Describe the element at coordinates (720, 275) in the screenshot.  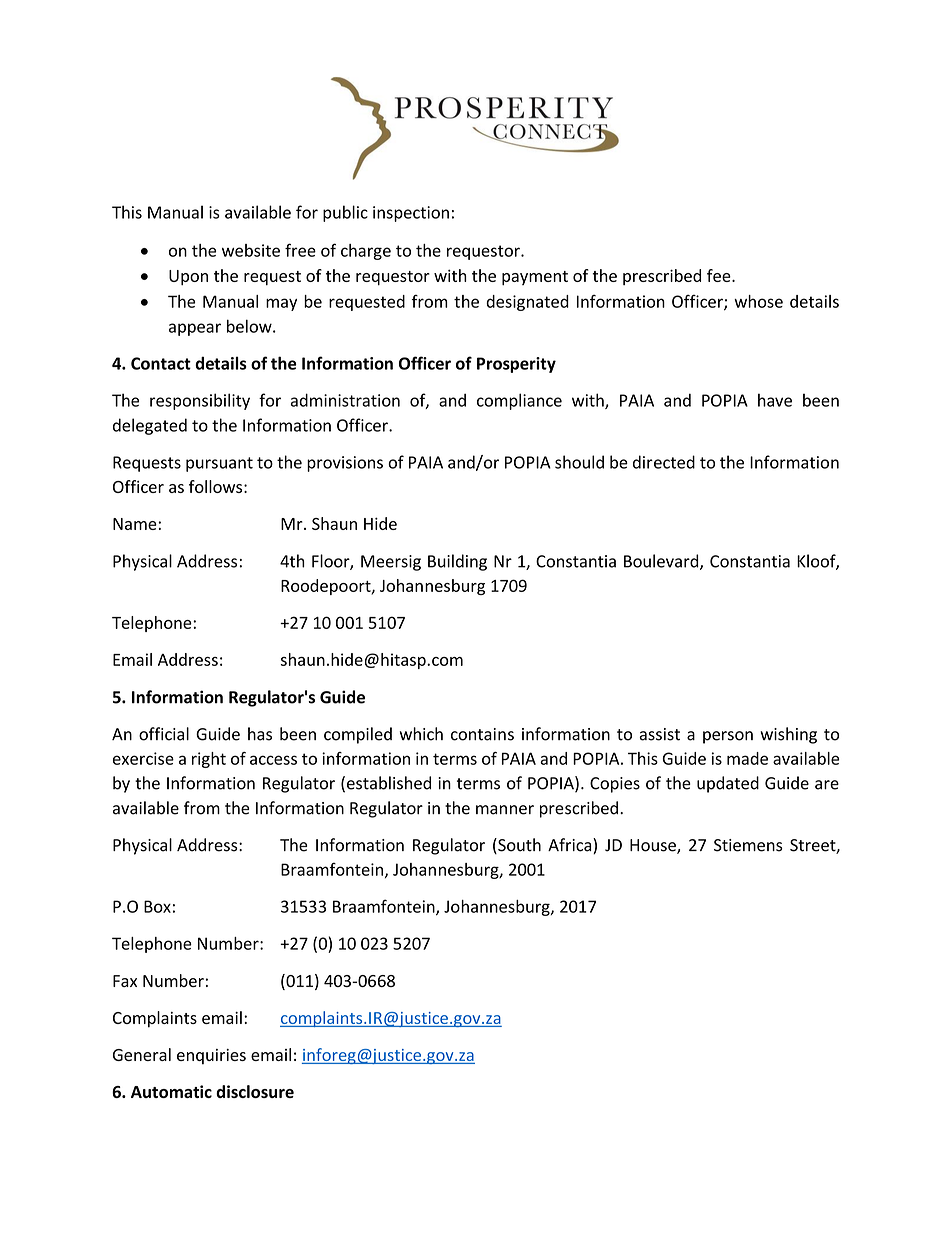
I see `fee` at that location.
